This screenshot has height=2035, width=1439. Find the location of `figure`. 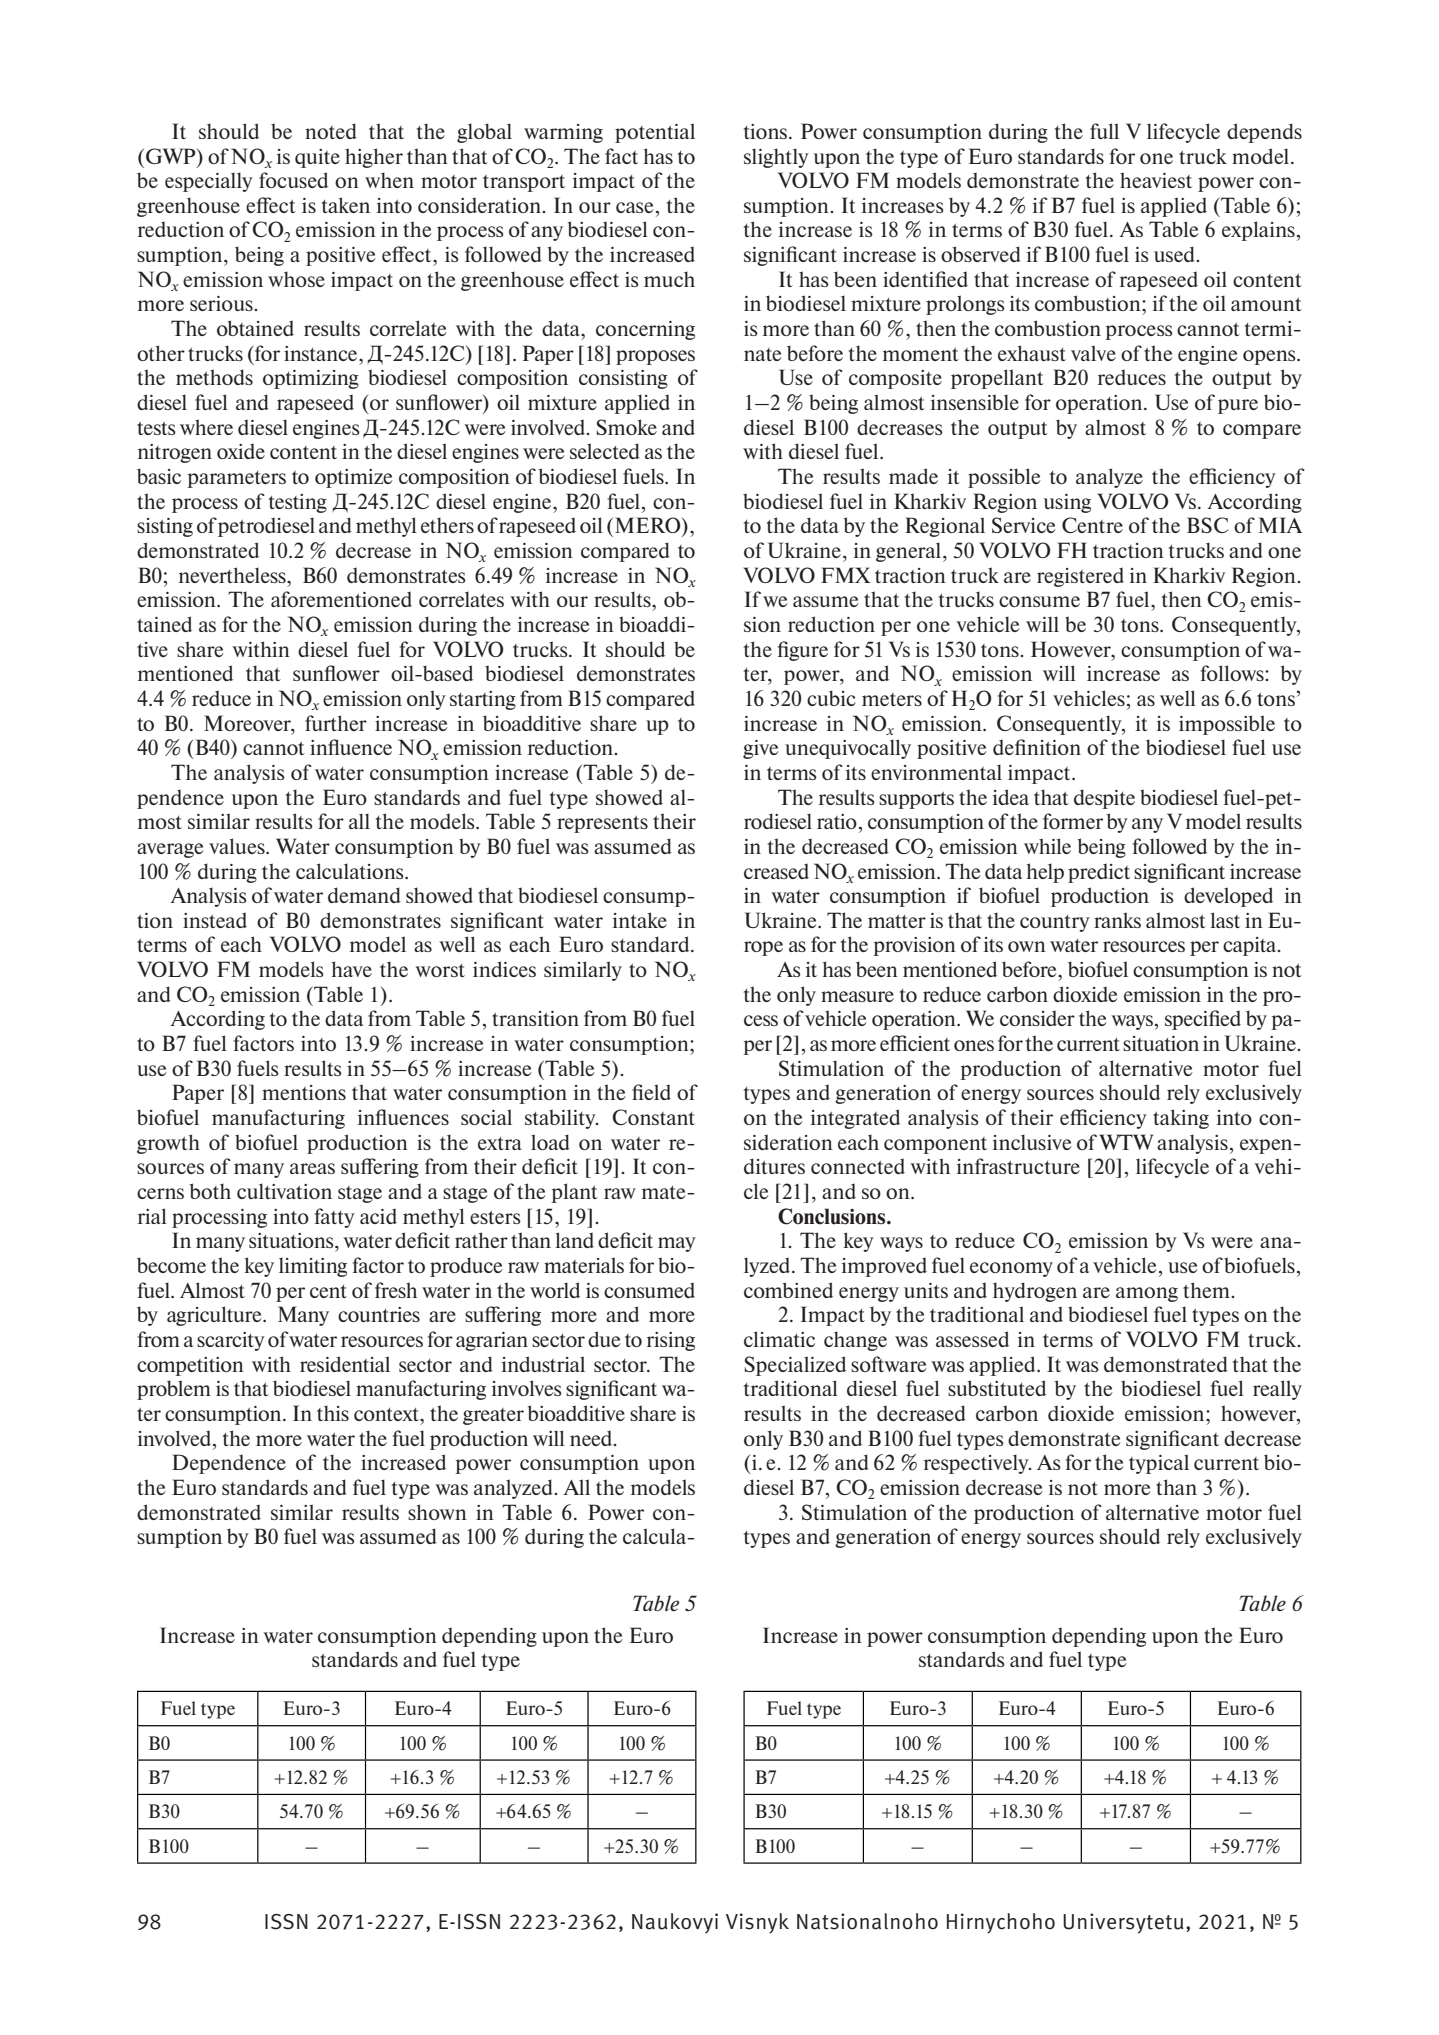

figure is located at coordinates (803, 651).
